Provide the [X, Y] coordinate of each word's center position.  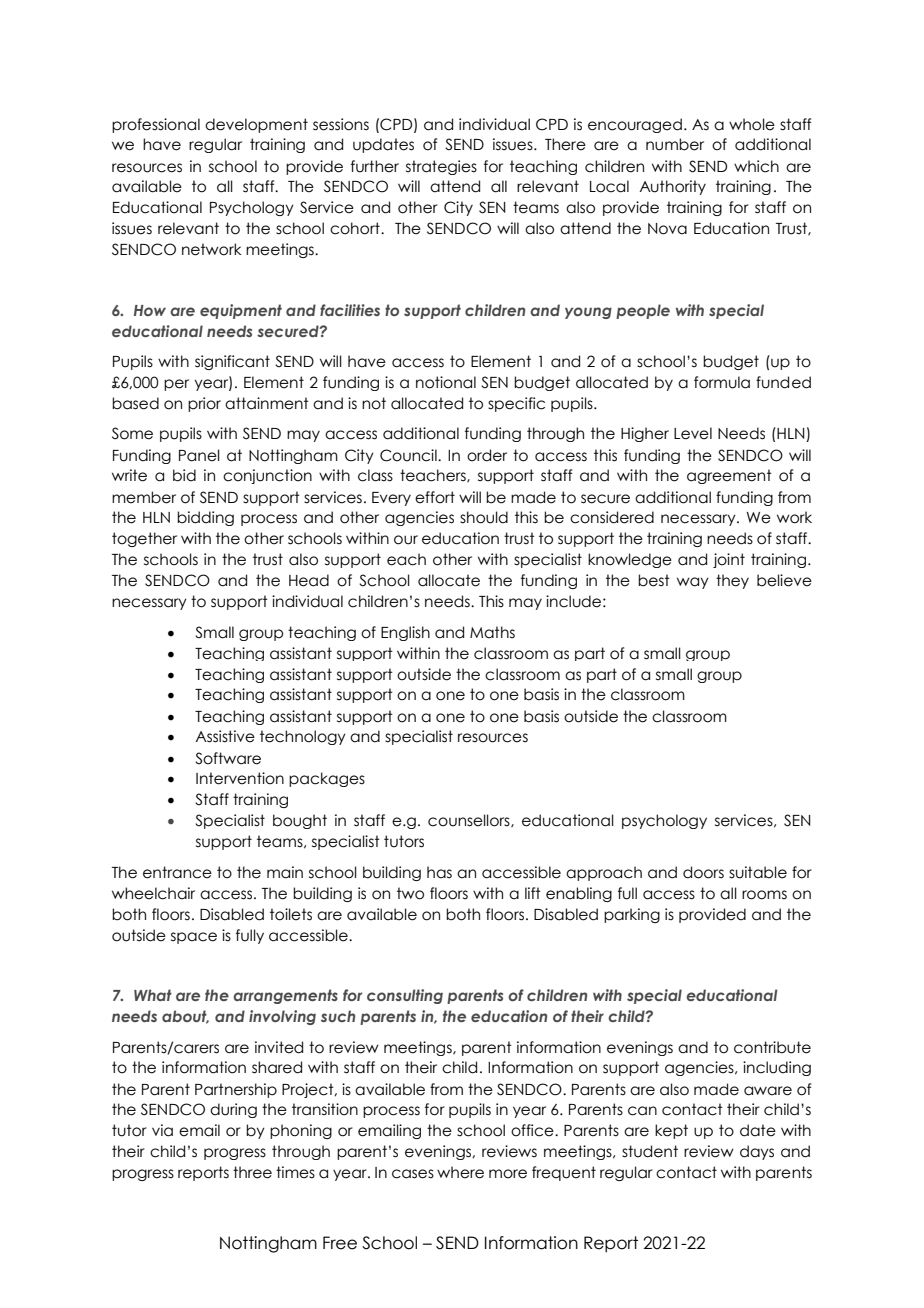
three [252, 1172]
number [675, 144]
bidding [205, 518]
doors [703, 872]
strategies [441, 167]
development [256, 125]
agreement [729, 476]
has [439, 872]
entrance [177, 872]
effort [435, 497]
